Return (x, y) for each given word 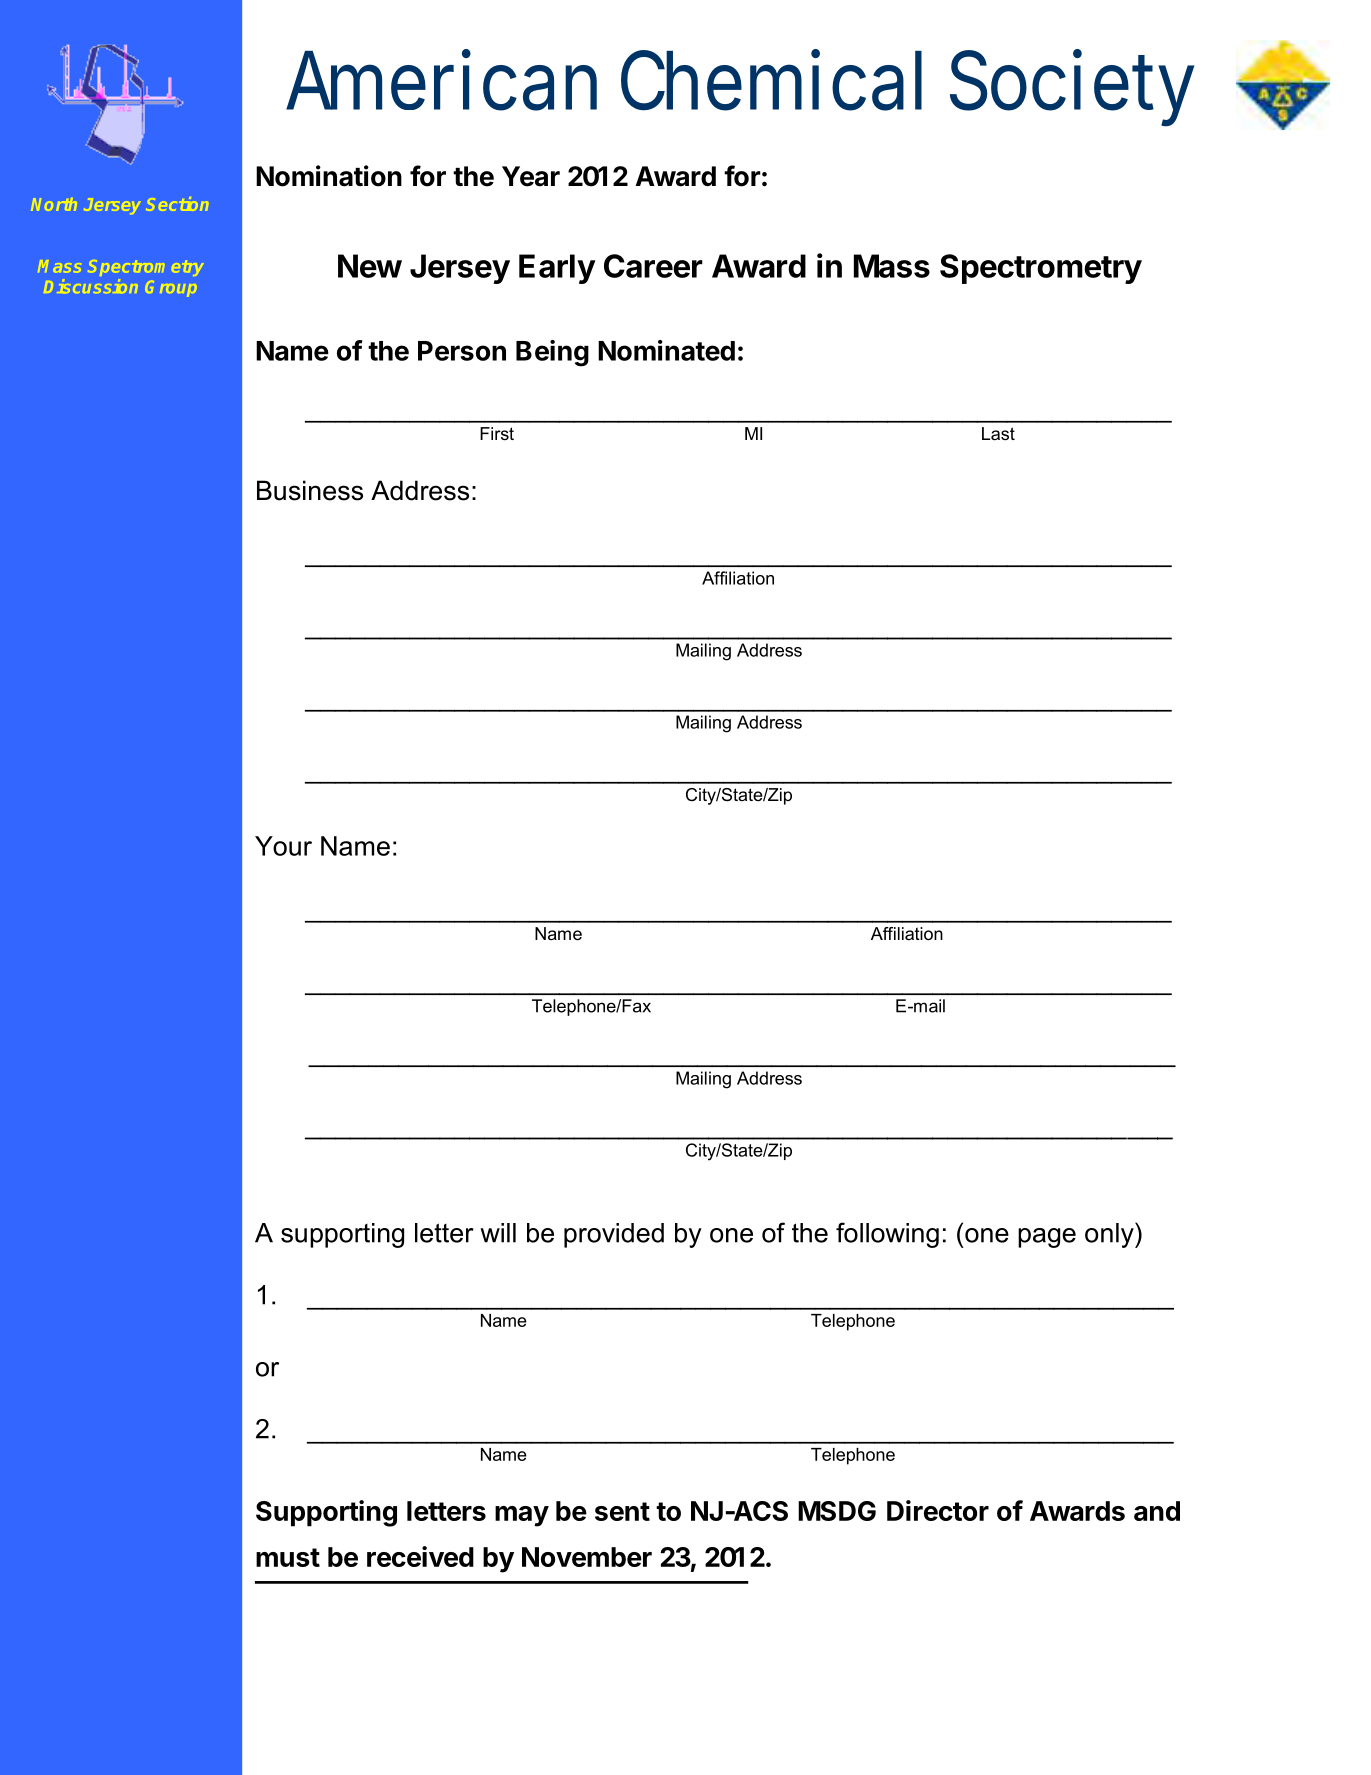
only (1110, 1235)
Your (283, 846)
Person (462, 351)
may (522, 1516)
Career (653, 266)
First (497, 433)
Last (998, 434)
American (441, 80)
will (498, 1233)
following (887, 1235)
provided (614, 1235)
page (1047, 1238)
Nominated (666, 350)
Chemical (771, 80)
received (420, 1556)
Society (1072, 88)
